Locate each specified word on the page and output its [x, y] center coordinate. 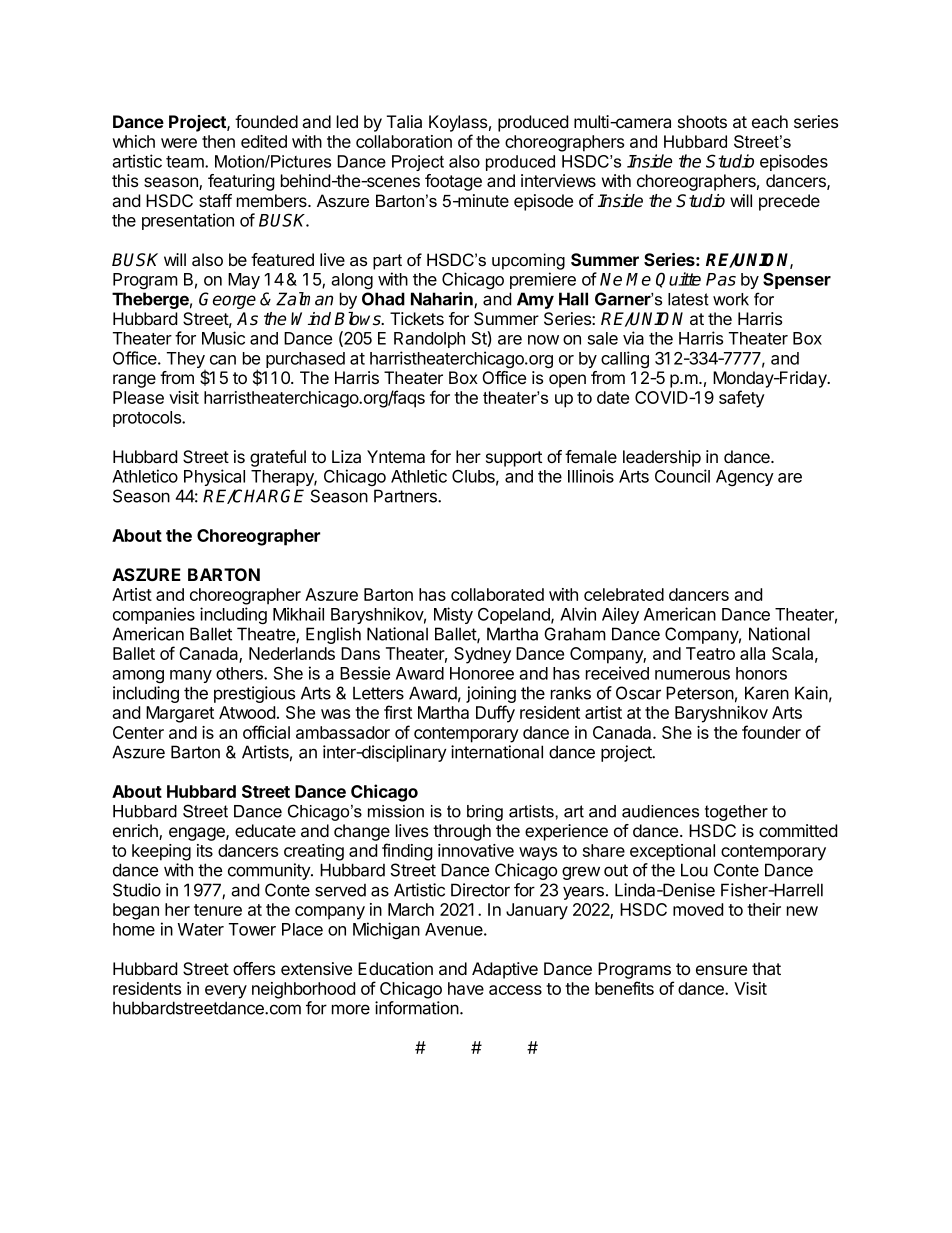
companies [154, 615]
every [226, 992]
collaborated [497, 594]
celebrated [624, 594]
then [218, 141]
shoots [702, 121]
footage [453, 182]
